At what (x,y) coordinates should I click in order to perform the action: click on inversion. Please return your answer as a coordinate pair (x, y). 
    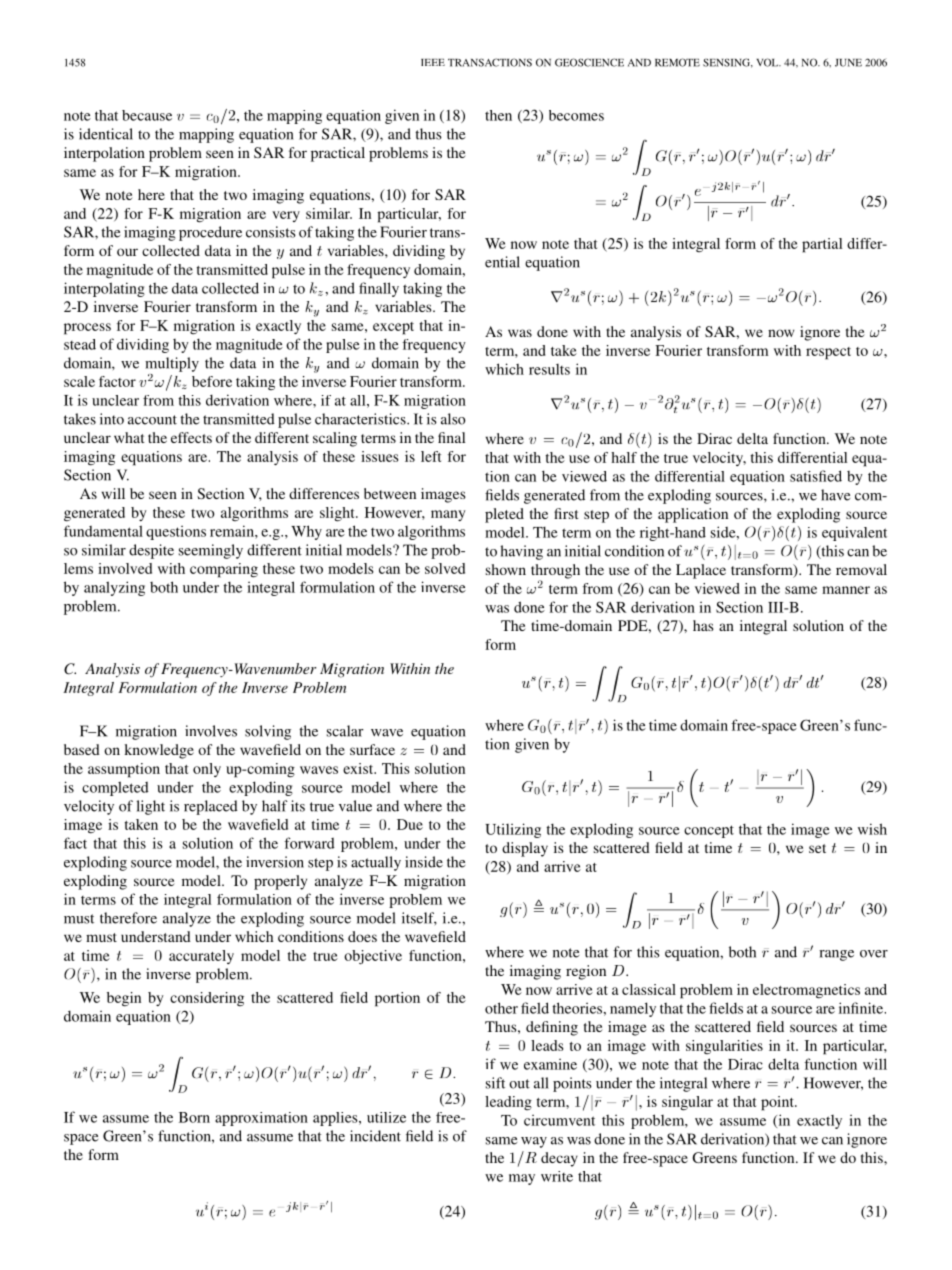
    Looking at the image, I should click on (275, 862).
